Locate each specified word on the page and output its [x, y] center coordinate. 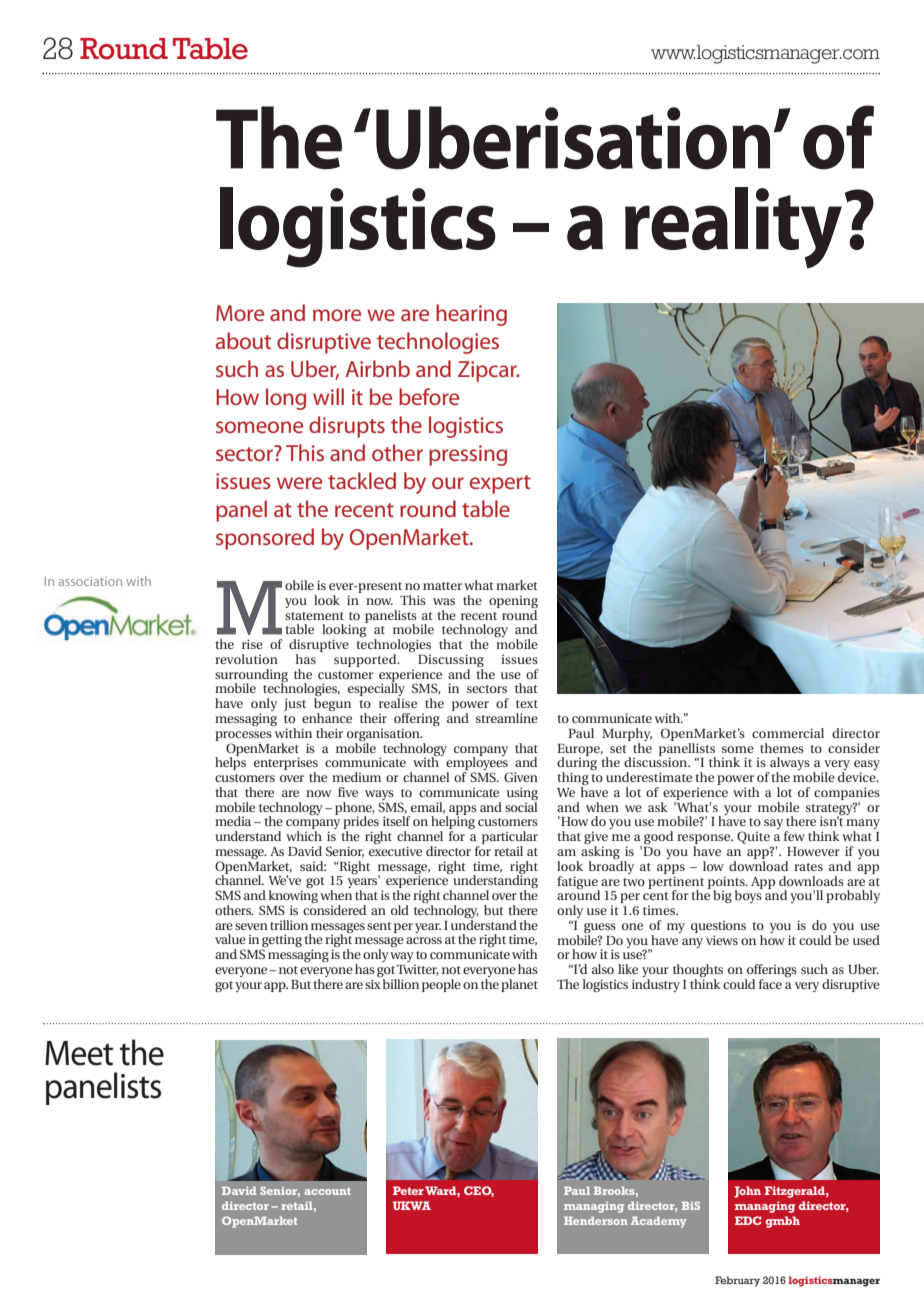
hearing [471, 315]
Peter [408, 1190]
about [243, 340]
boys [749, 895]
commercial [788, 733]
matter [442, 586]
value [230, 939]
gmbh [783, 1222]
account [327, 1191]
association [90, 581]
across [424, 940]
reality [733, 228]
